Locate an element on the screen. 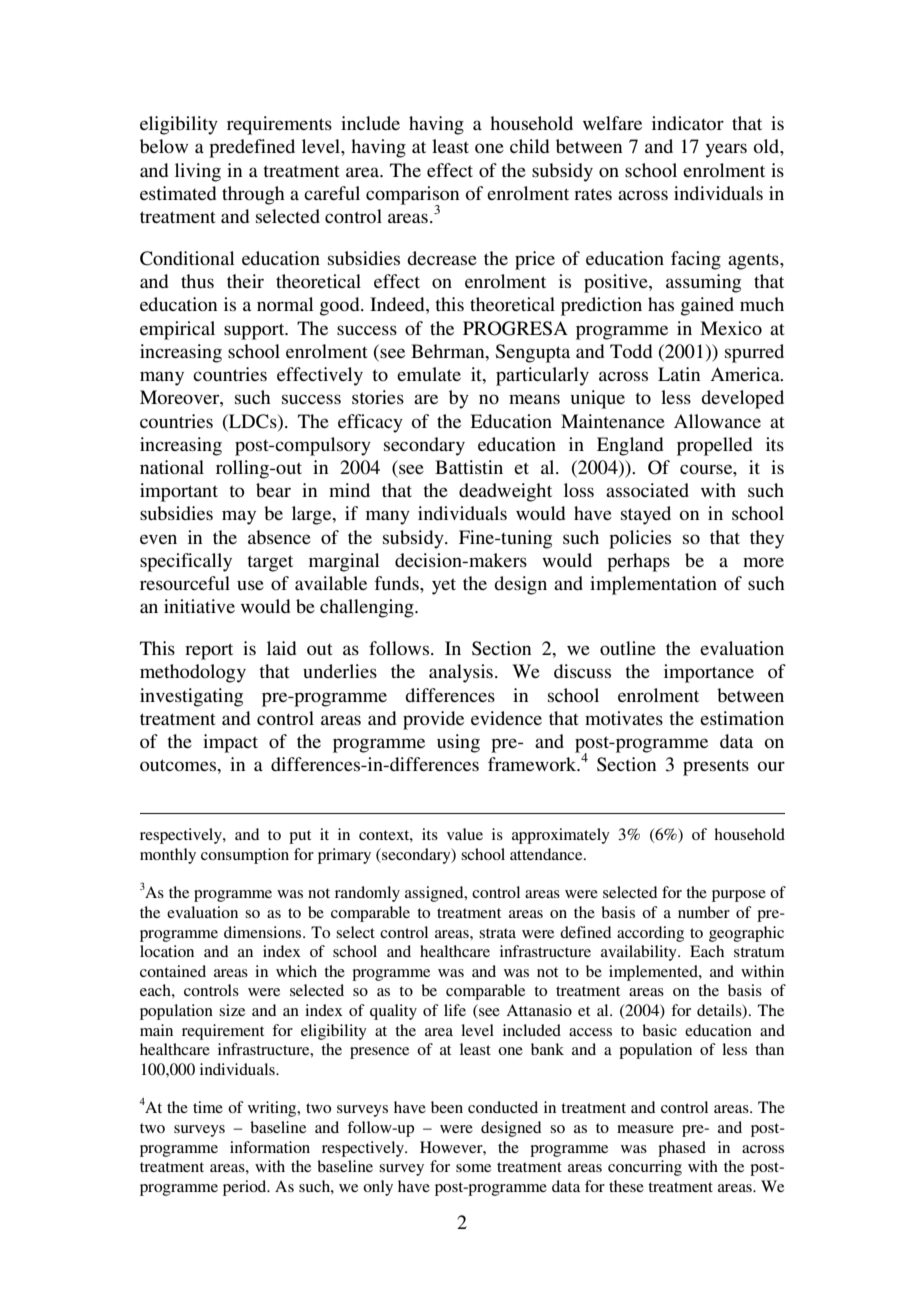  years is located at coordinates (726, 150).
